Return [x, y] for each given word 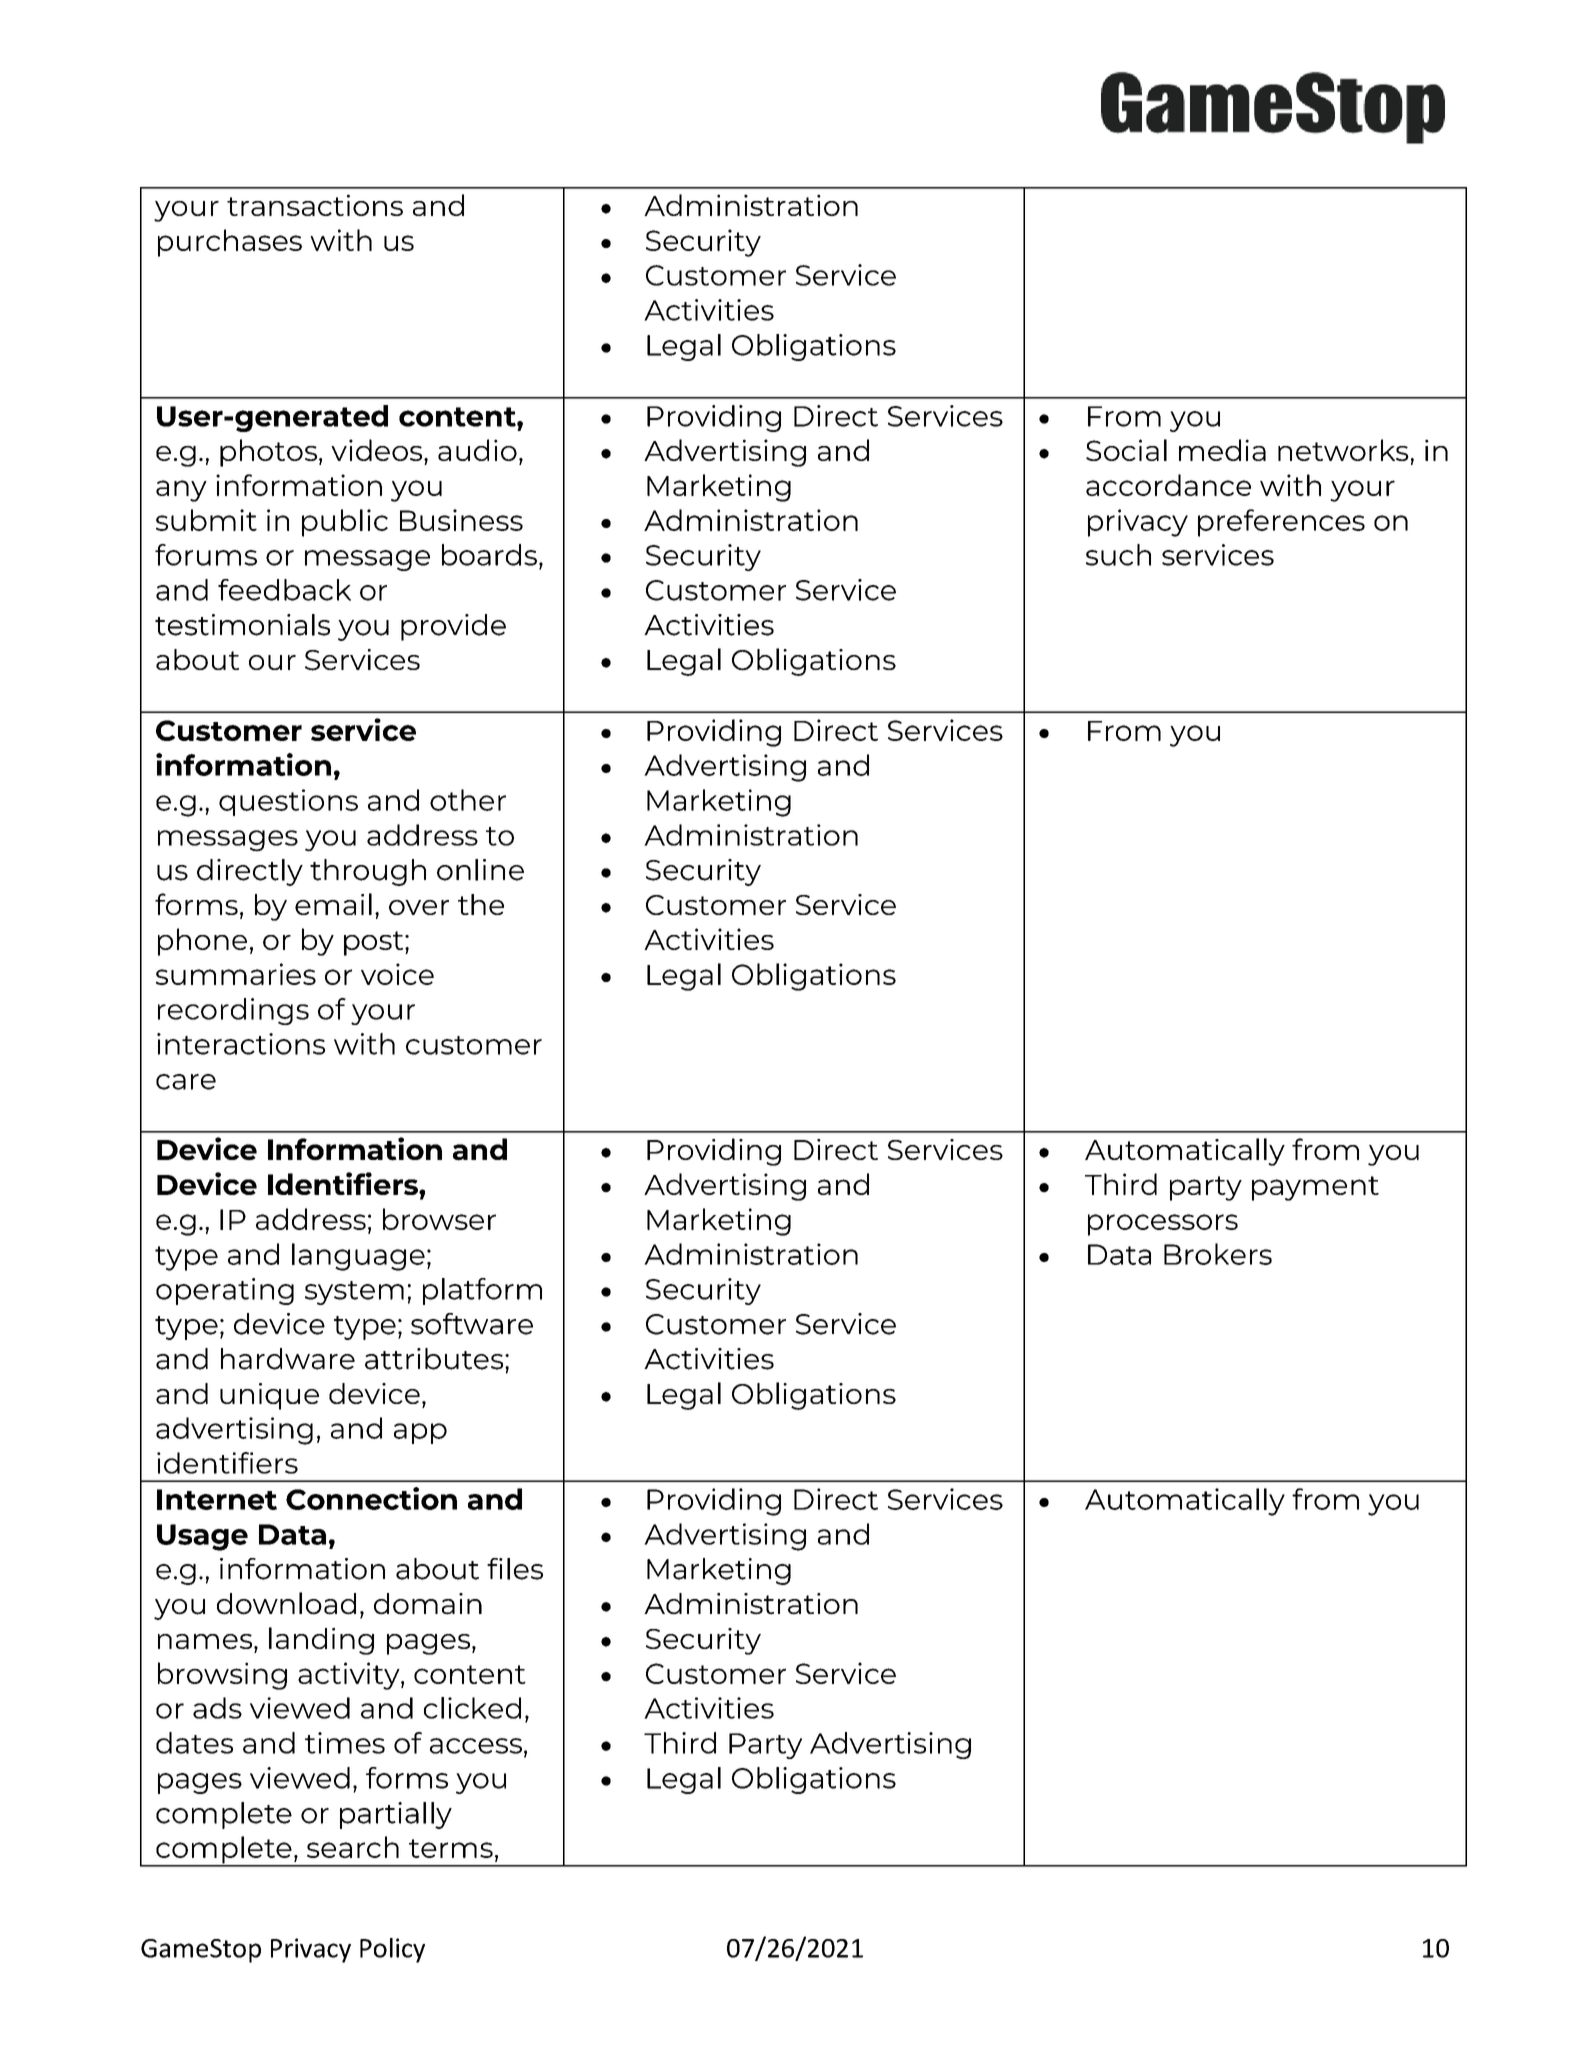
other [468, 800]
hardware [288, 1359]
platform [482, 1291]
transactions [315, 205]
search [353, 1847]
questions [288, 802]
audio [477, 450]
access [476, 1746]
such [1118, 555]
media [1222, 450]
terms [451, 1848]
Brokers [1218, 1254]
